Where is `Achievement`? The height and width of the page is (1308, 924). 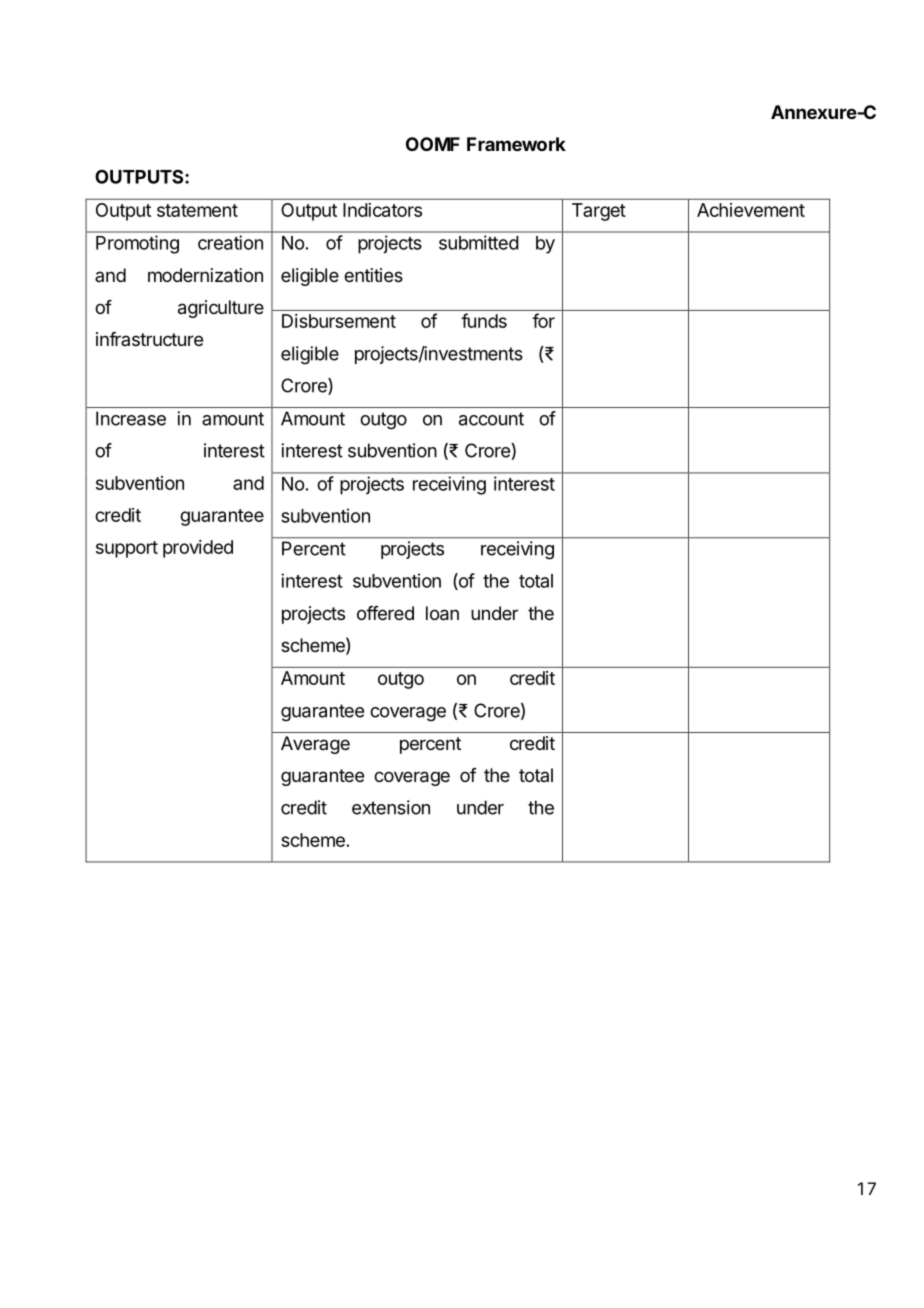 Achievement is located at coordinates (751, 210).
